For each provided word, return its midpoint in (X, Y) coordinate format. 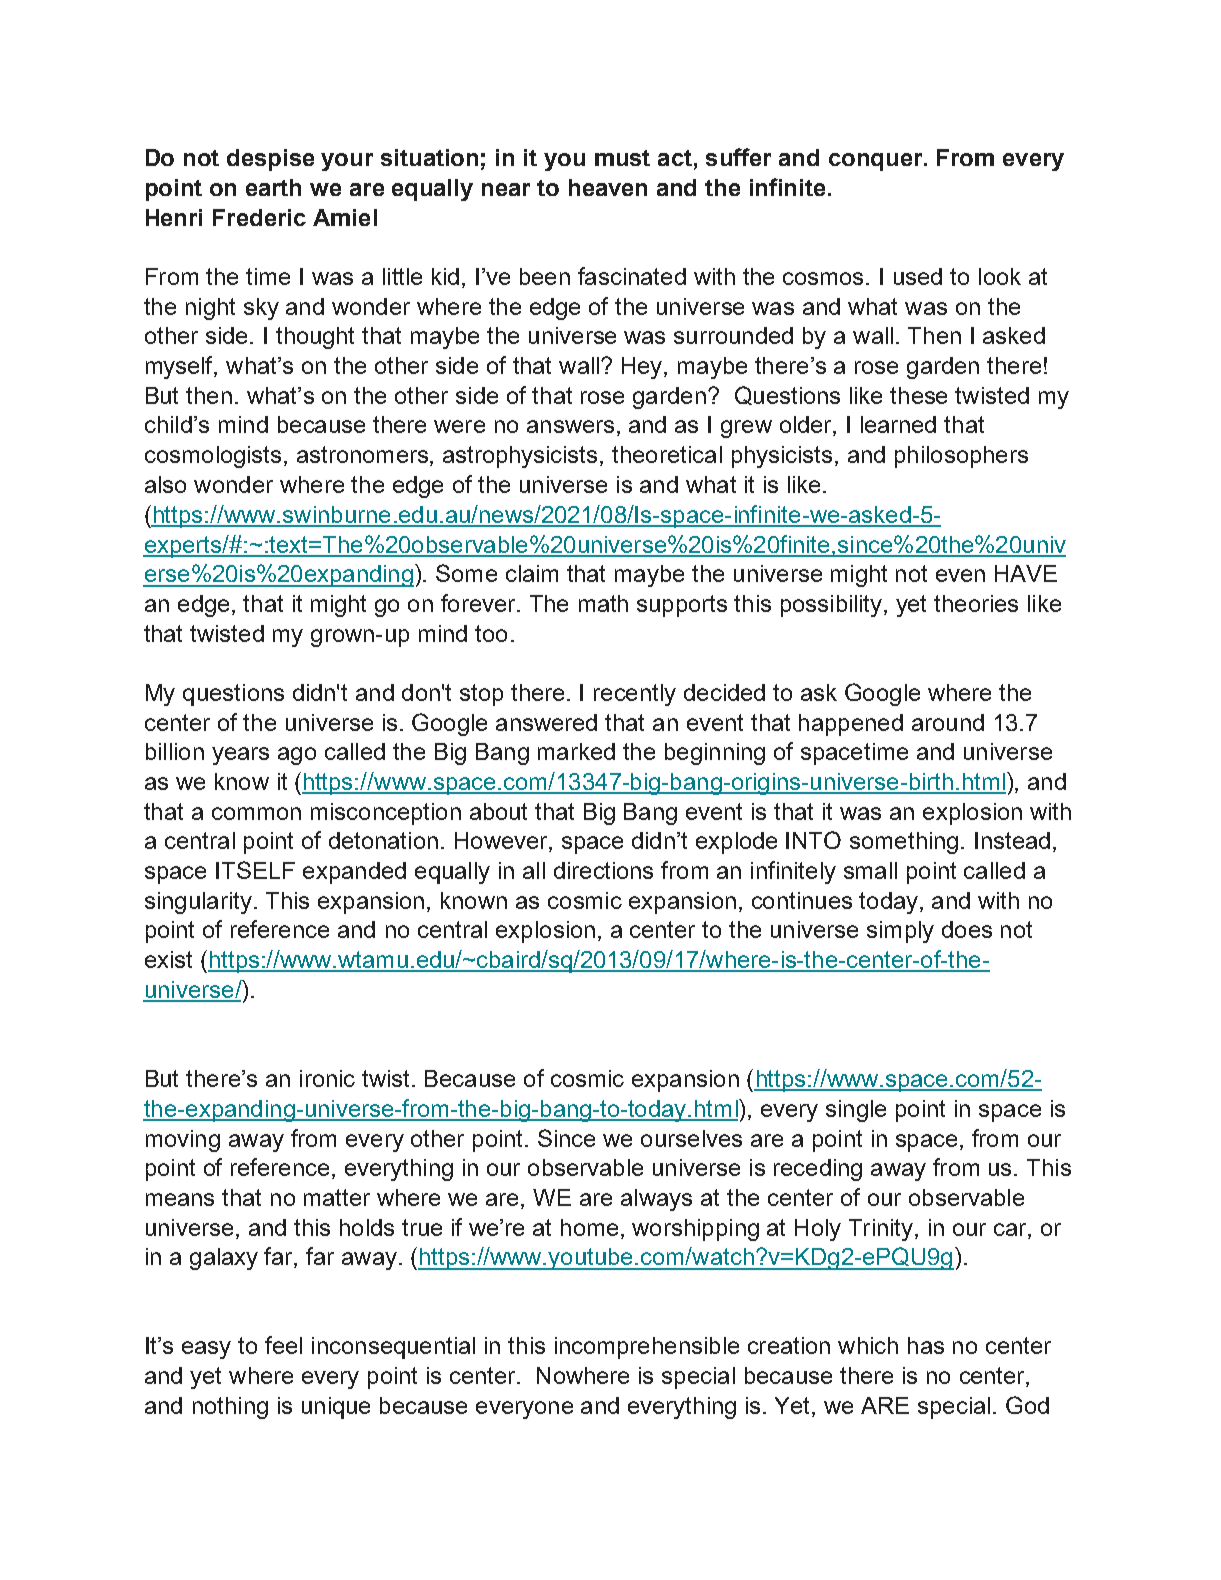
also (165, 484)
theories (976, 603)
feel (283, 1345)
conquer (877, 162)
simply (900, 932)
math (603, 603)
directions (603, 870)
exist (168, 959)
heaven (608, 187)
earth (273, 187)
